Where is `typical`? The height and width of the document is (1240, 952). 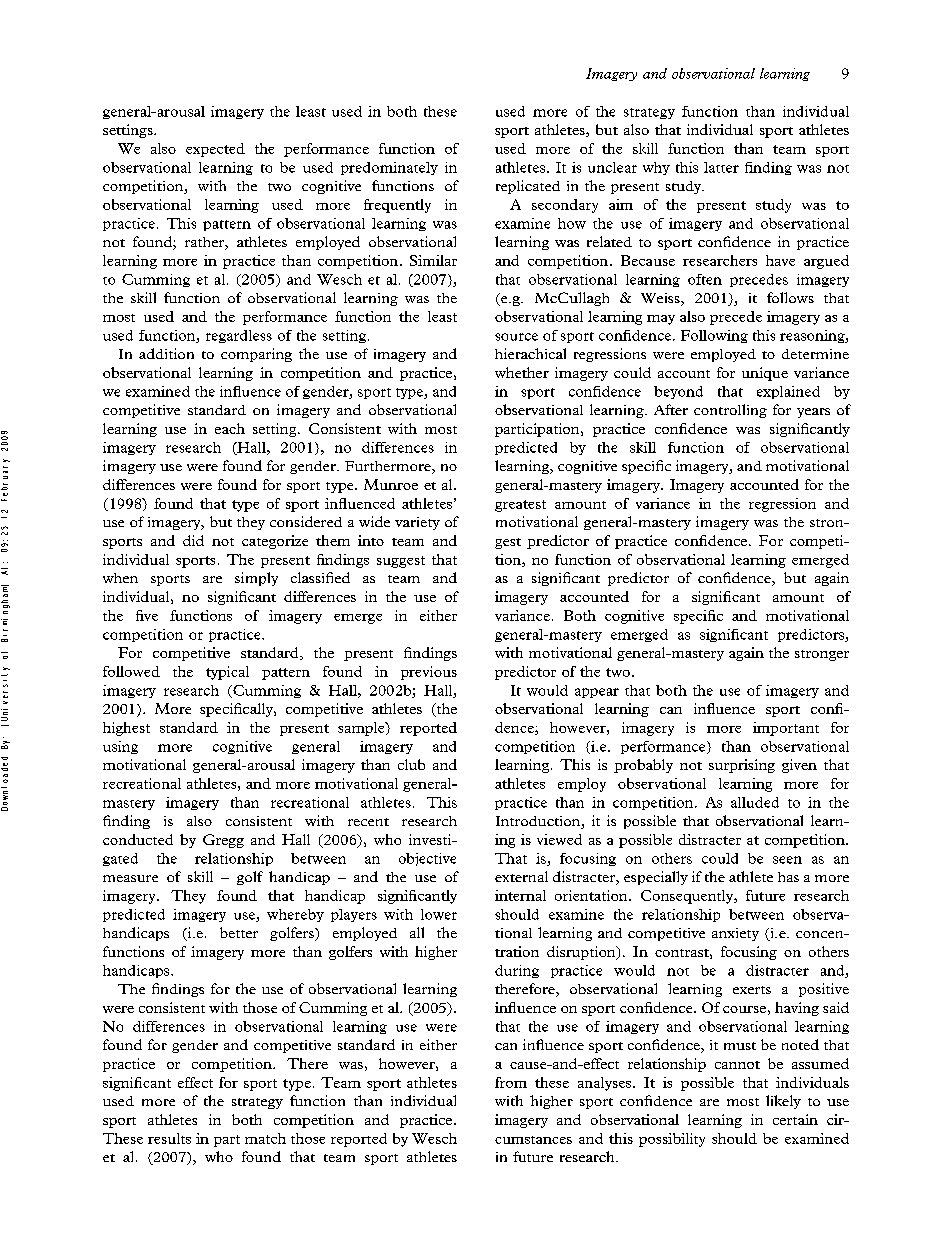 typical is located at coordinates (227, 673).
